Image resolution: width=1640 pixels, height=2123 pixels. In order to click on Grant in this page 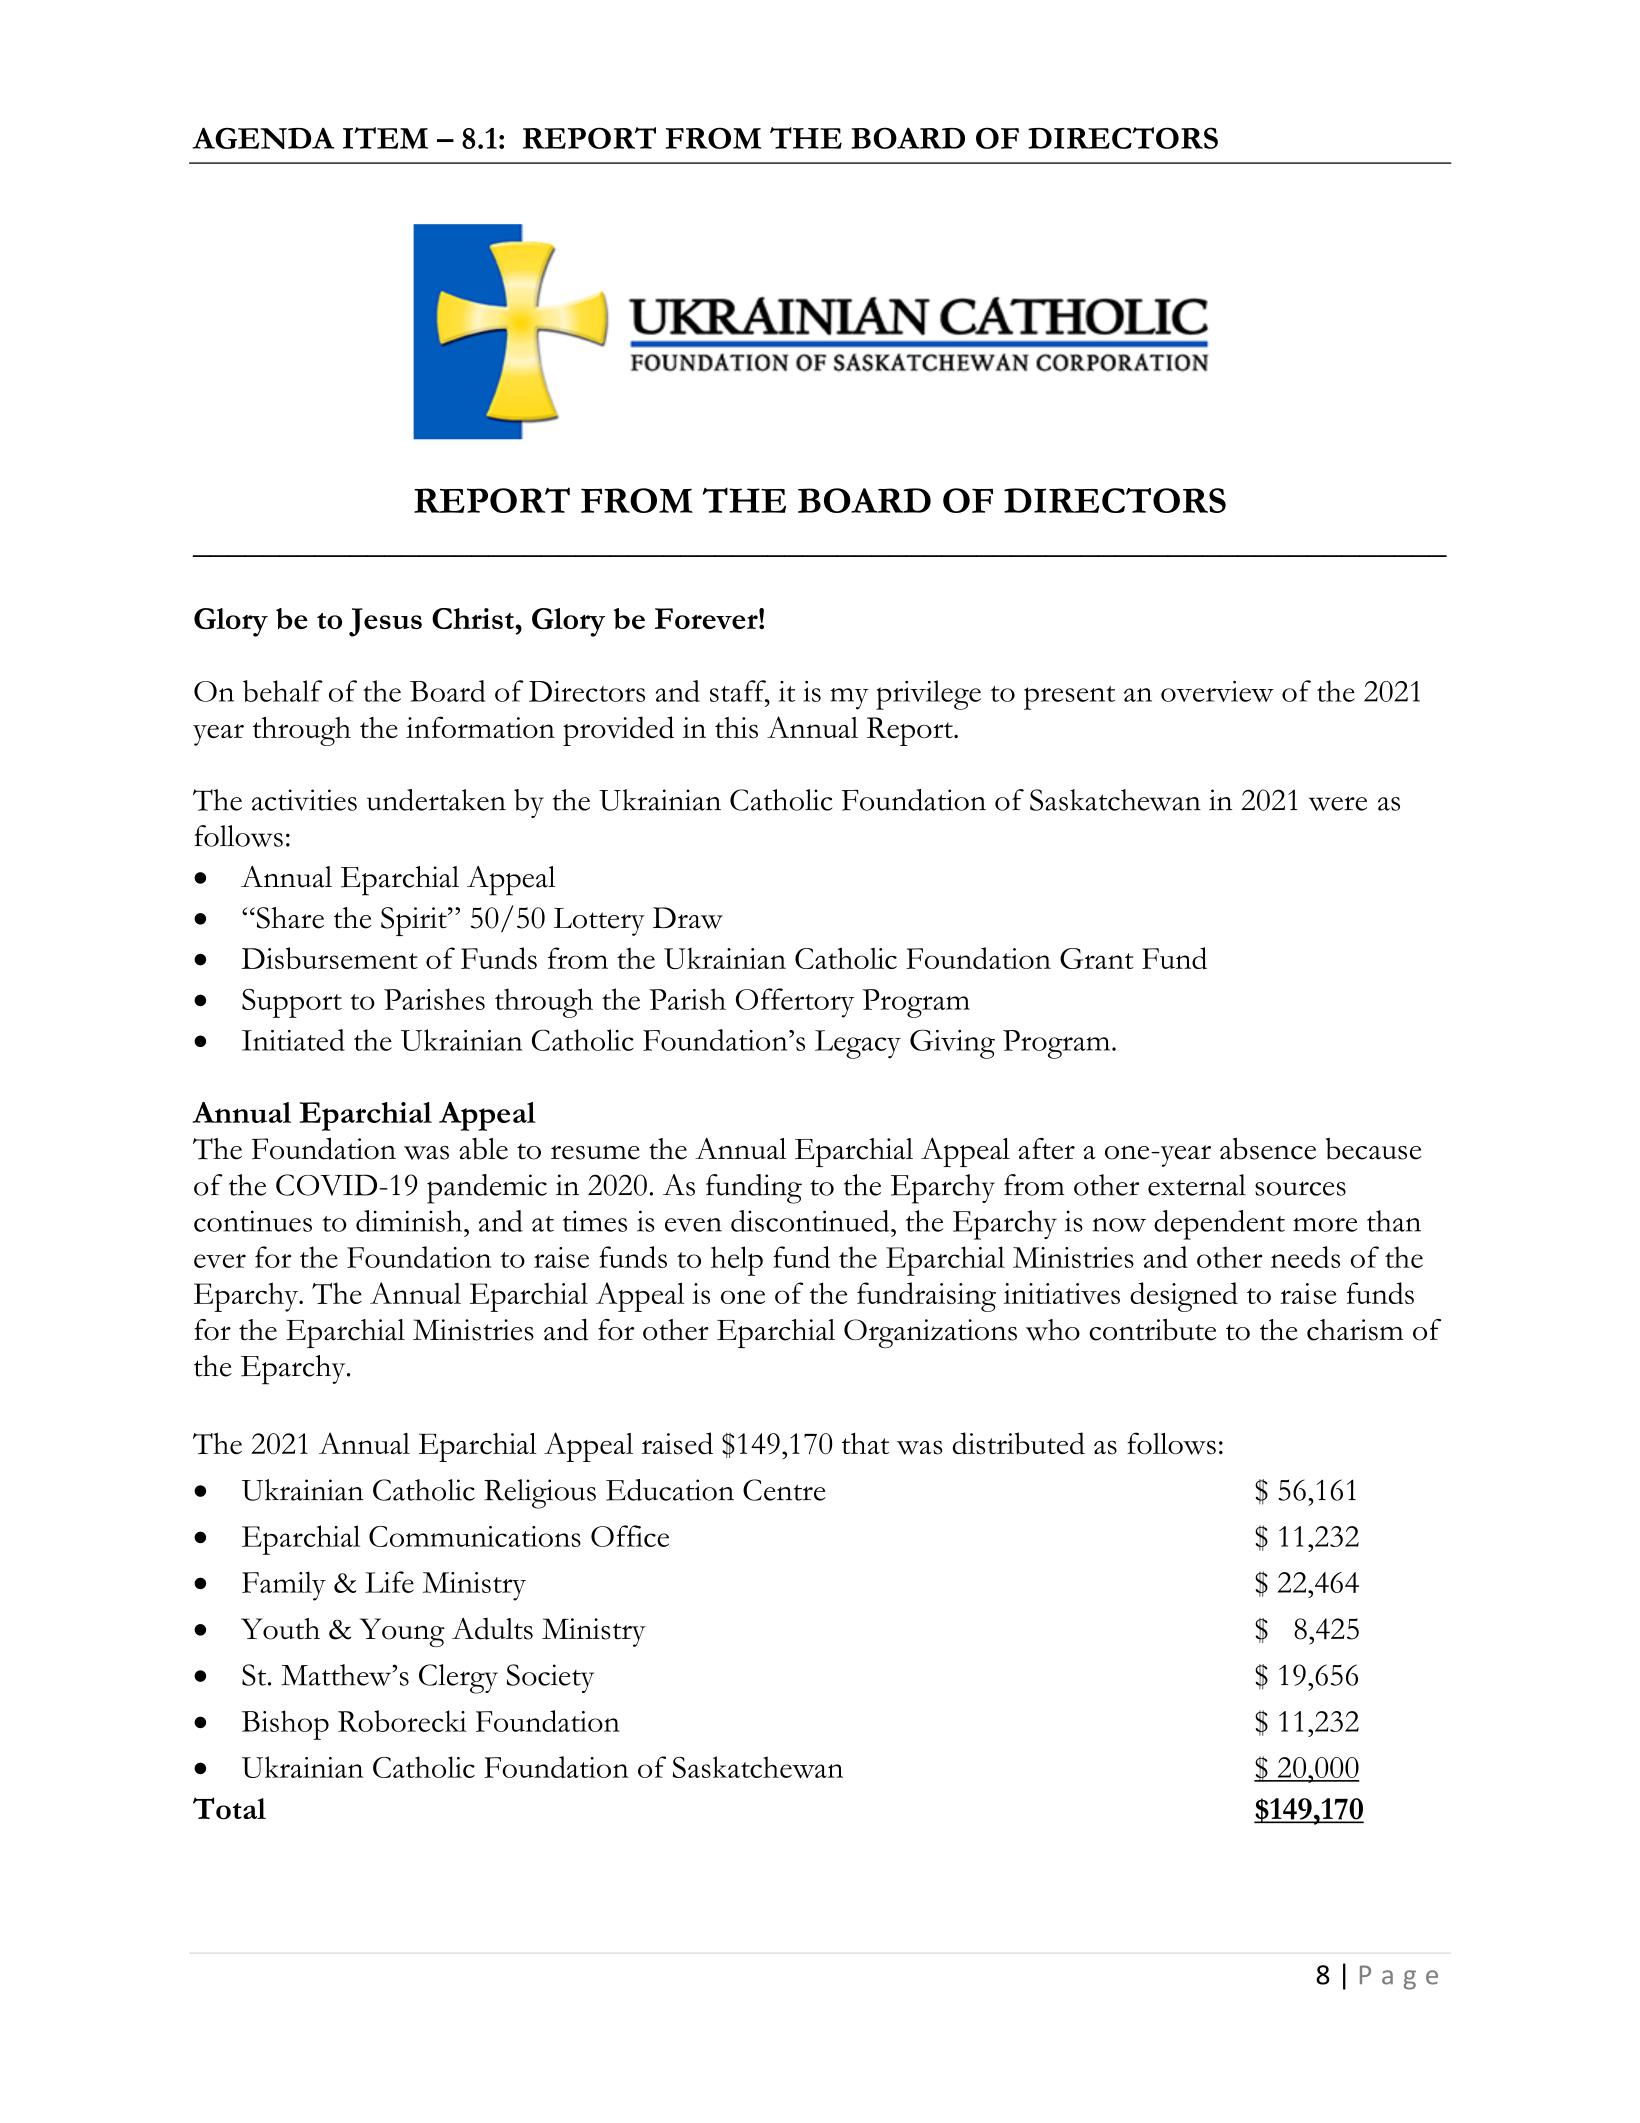, I will do `click(1097, 958)`.
